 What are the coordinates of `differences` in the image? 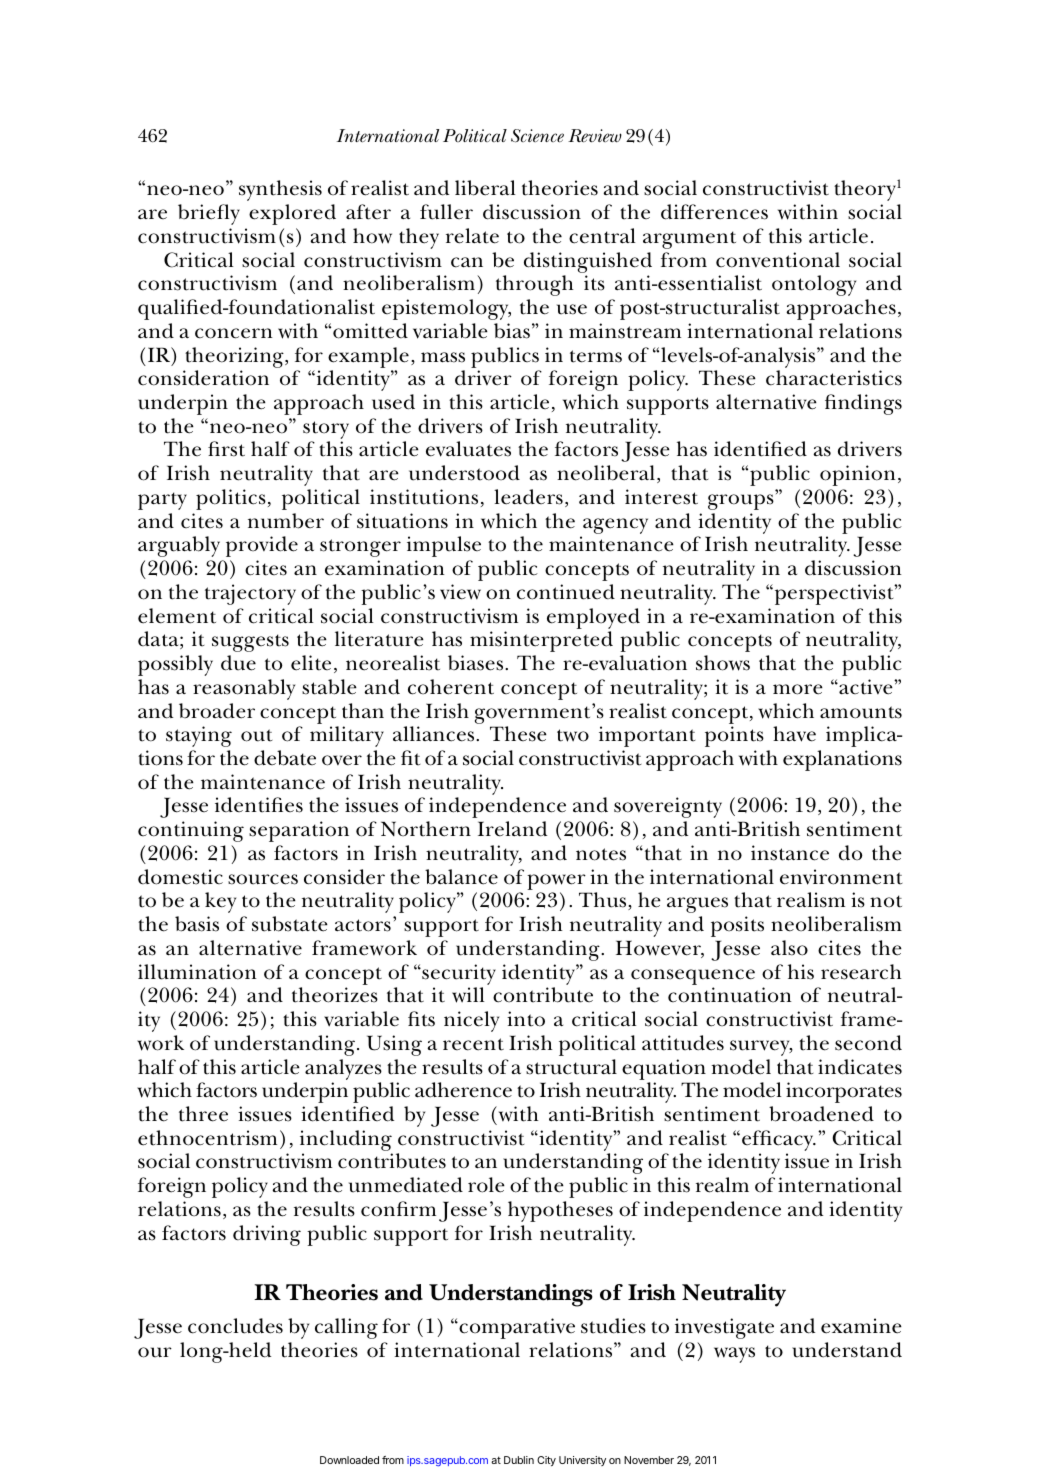 It's located at (714, 212).
